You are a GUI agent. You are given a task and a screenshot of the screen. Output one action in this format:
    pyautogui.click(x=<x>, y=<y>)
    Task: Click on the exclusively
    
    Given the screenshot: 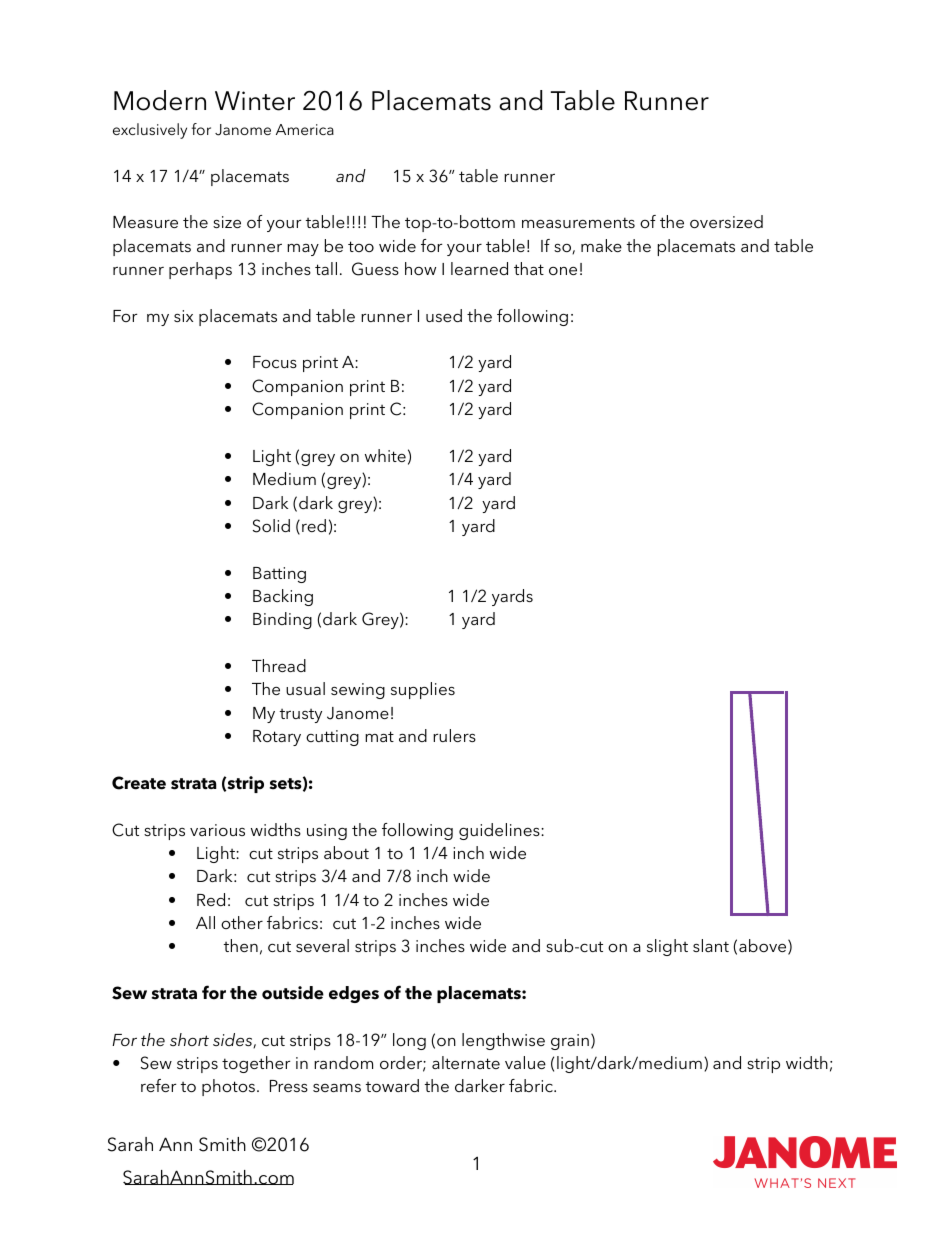 What is the action you would take?
    pyautogui.click(x=150, y=131)
